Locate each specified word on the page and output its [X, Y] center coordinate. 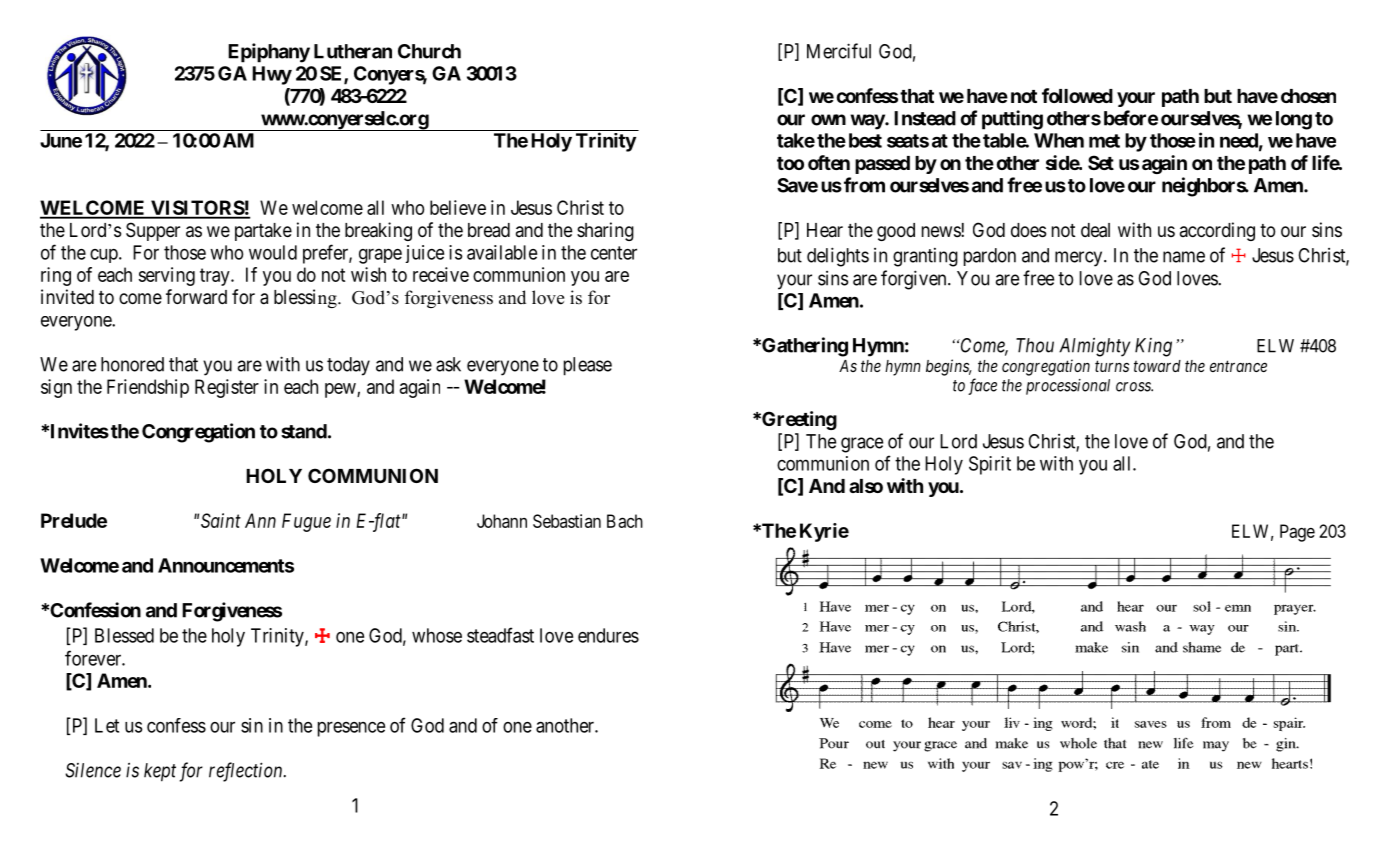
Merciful [839, 51]
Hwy [272, 75]
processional [1068, 387]
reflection [247, 772]
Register [227, 388]
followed [1077, 95]
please [588, 366]
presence [351, 729]
